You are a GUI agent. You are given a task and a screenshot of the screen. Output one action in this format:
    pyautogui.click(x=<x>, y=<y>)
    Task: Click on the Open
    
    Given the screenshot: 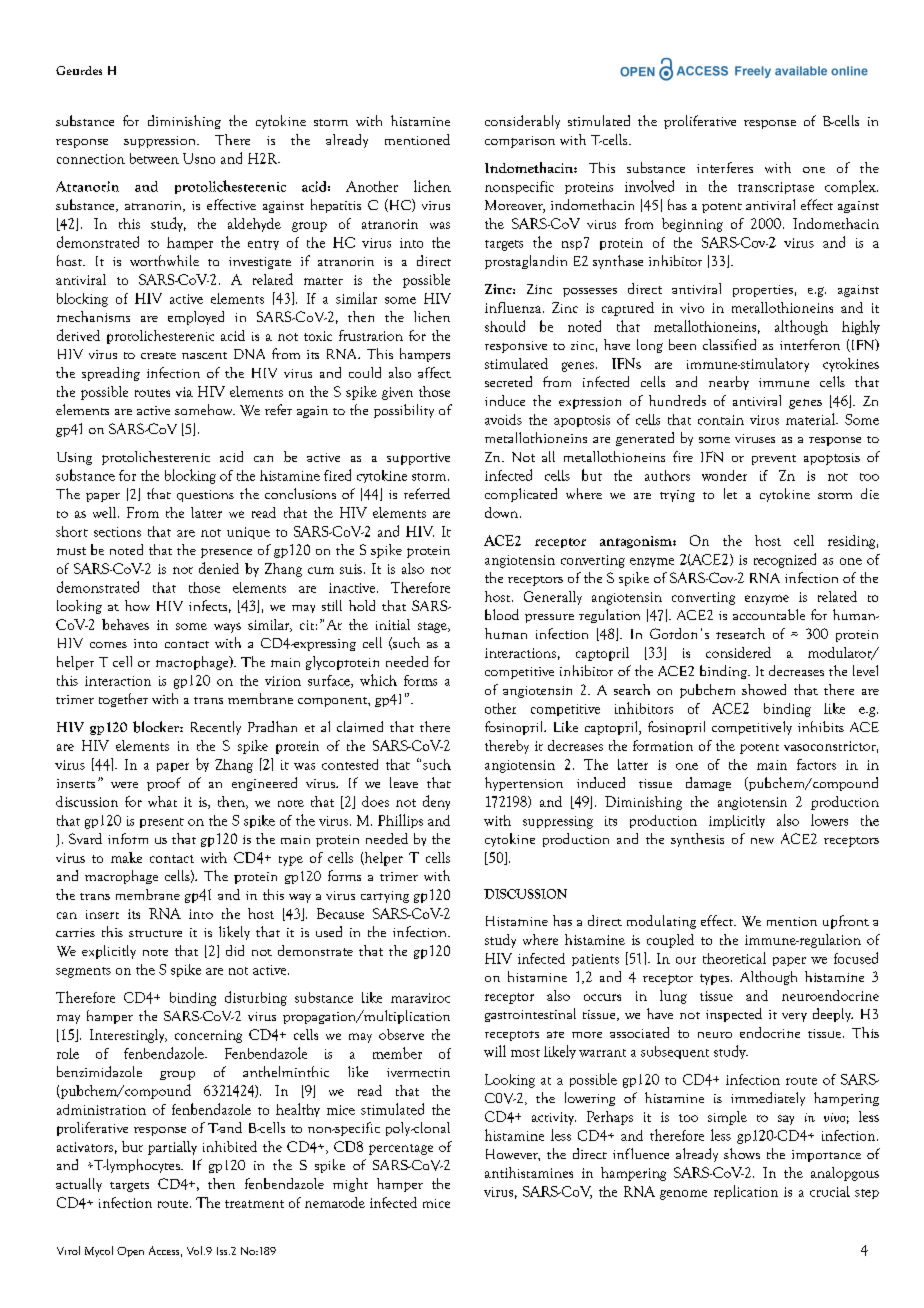 What is the action you would take?
    pyautogui.click(x=130, y=1252)
